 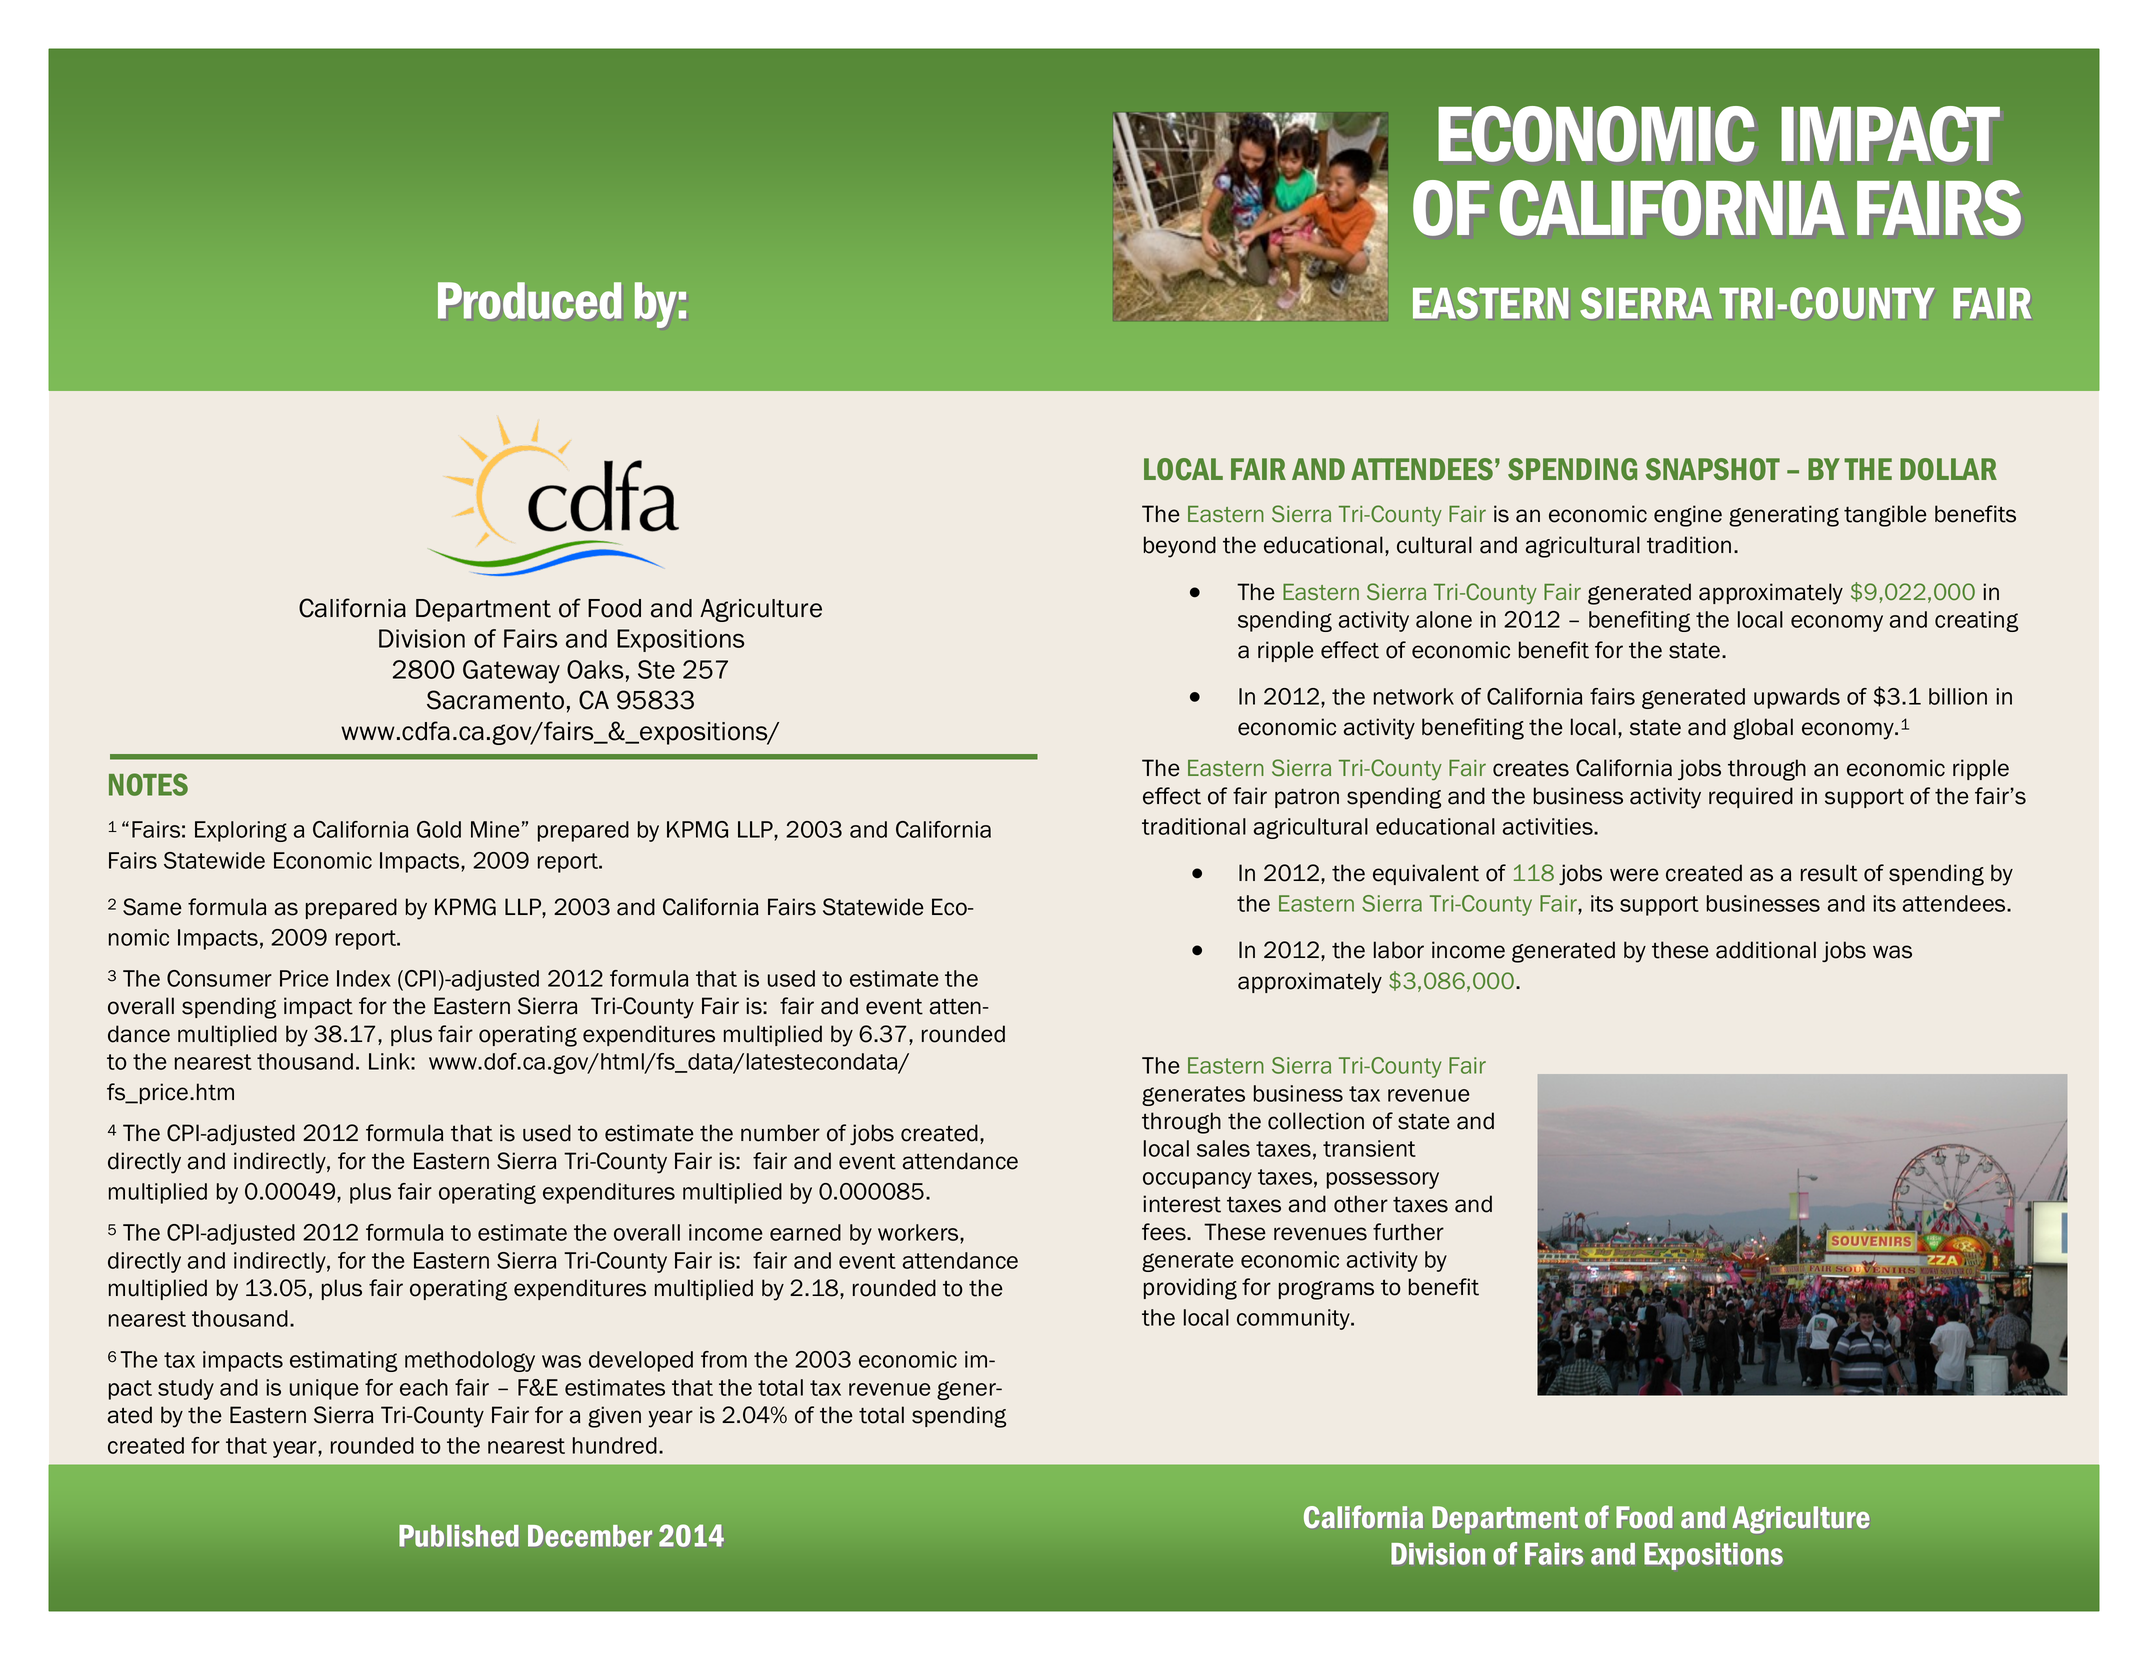 What do you see at coordinates (1307, 798) in the screenshot?
I see `patron` at bounding box center [1307, 798].
